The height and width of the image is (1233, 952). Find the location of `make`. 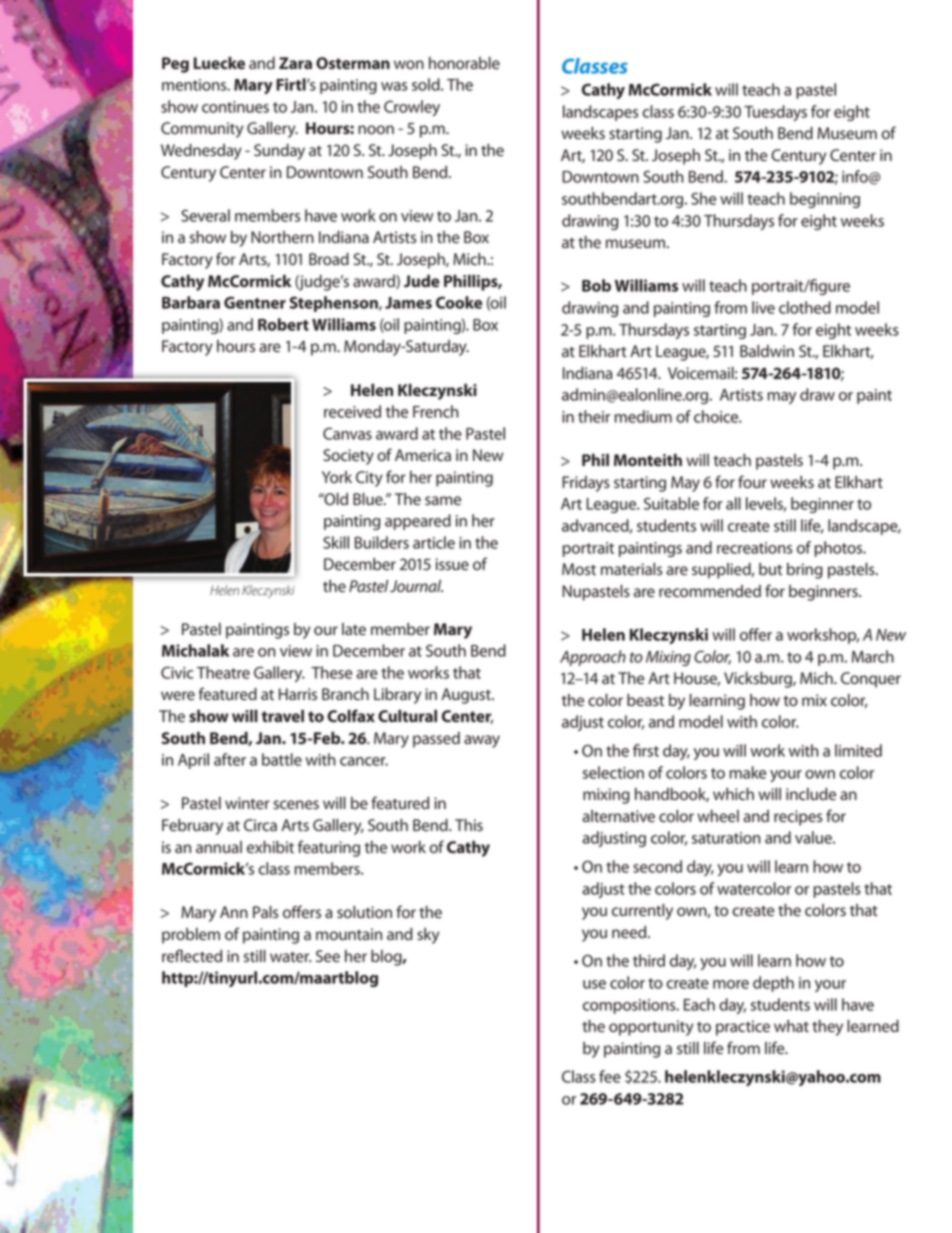

make is located at coordinates (748, 772).
